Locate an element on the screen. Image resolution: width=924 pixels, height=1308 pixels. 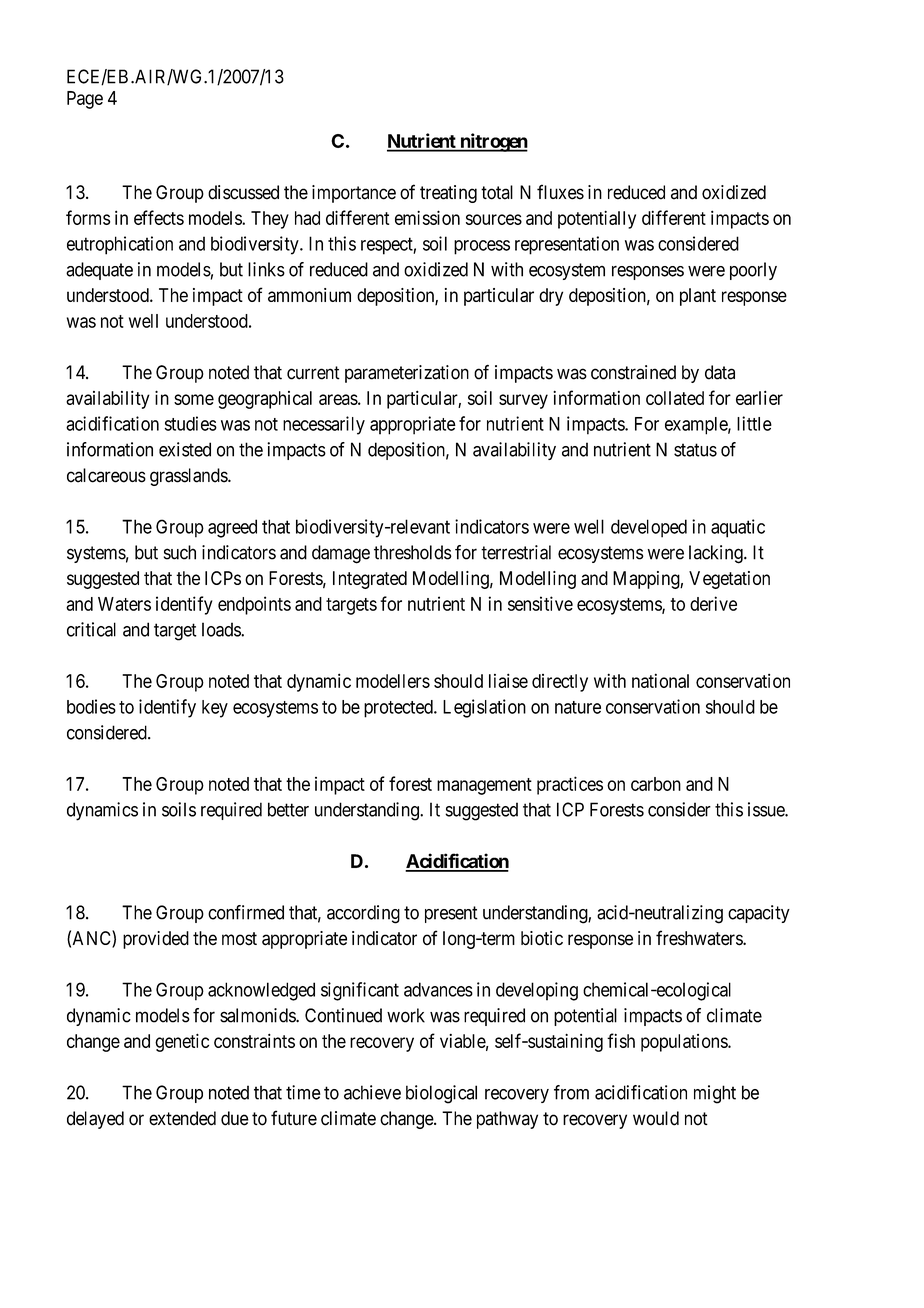
biological is located at coordinates (441, 1094).
